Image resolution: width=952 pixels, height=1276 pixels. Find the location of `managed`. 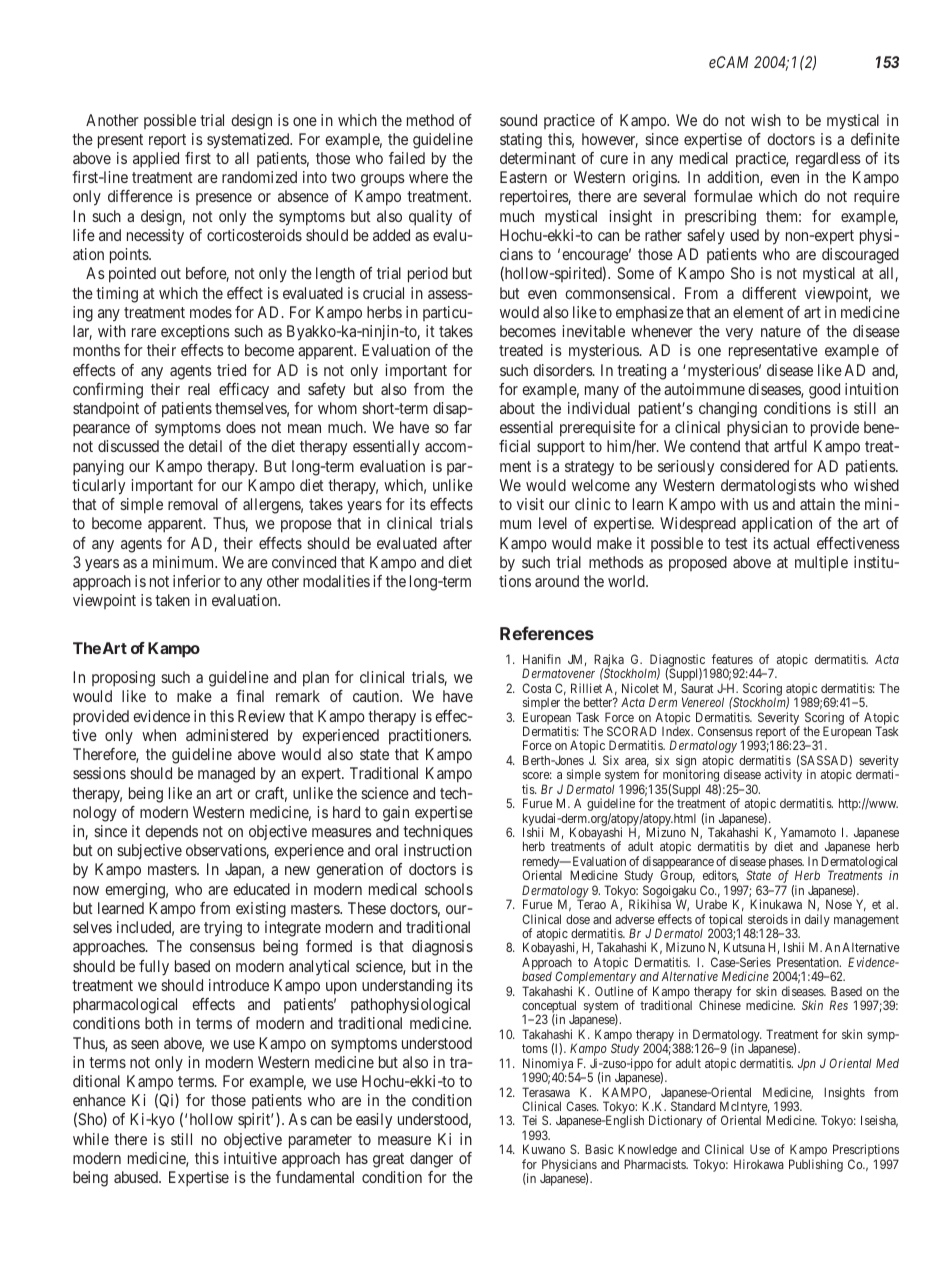

managed is located at coordinates (226, 775).
